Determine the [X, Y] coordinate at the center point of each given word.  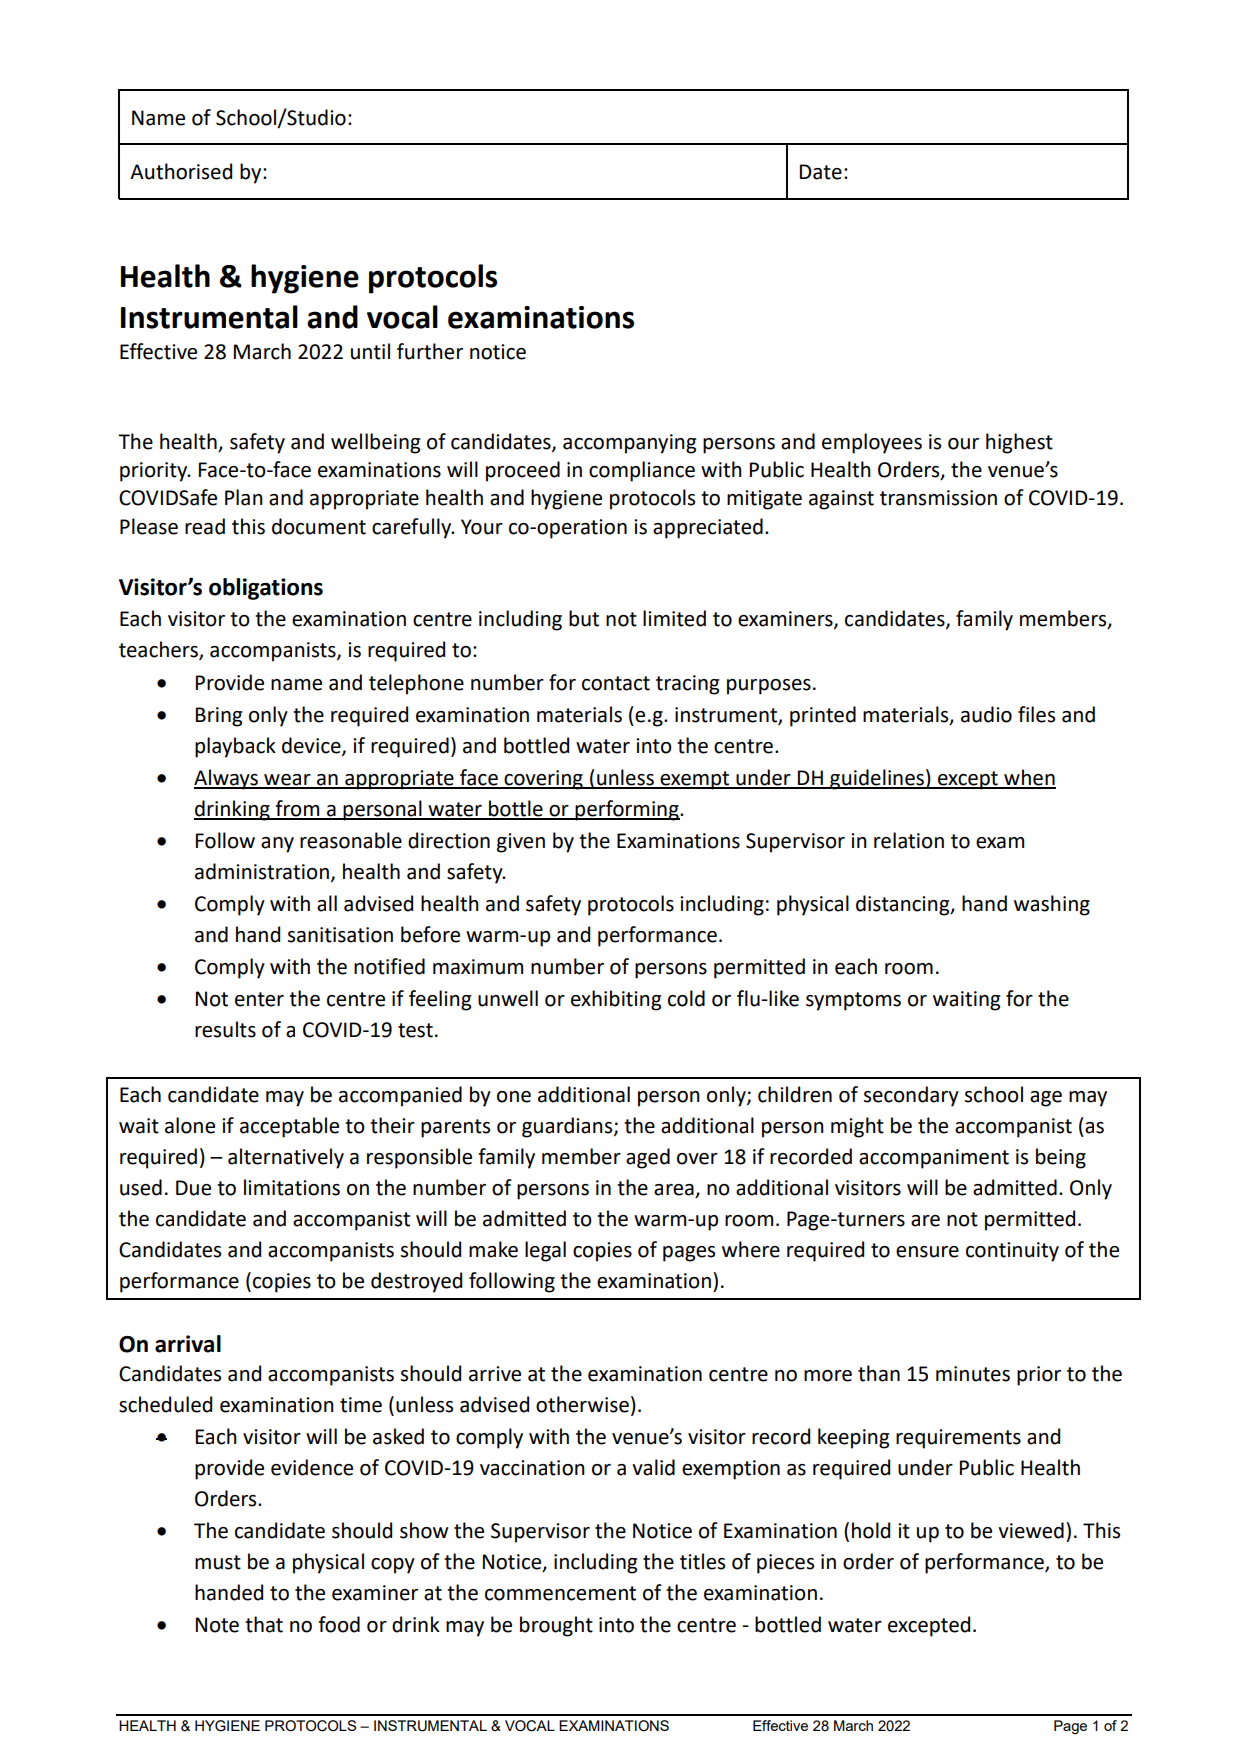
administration [262, 871]
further [430, 351]
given [521, 843]
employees [872, 443]
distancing [904, 905]
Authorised [181, 171]
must [218, 1562]
